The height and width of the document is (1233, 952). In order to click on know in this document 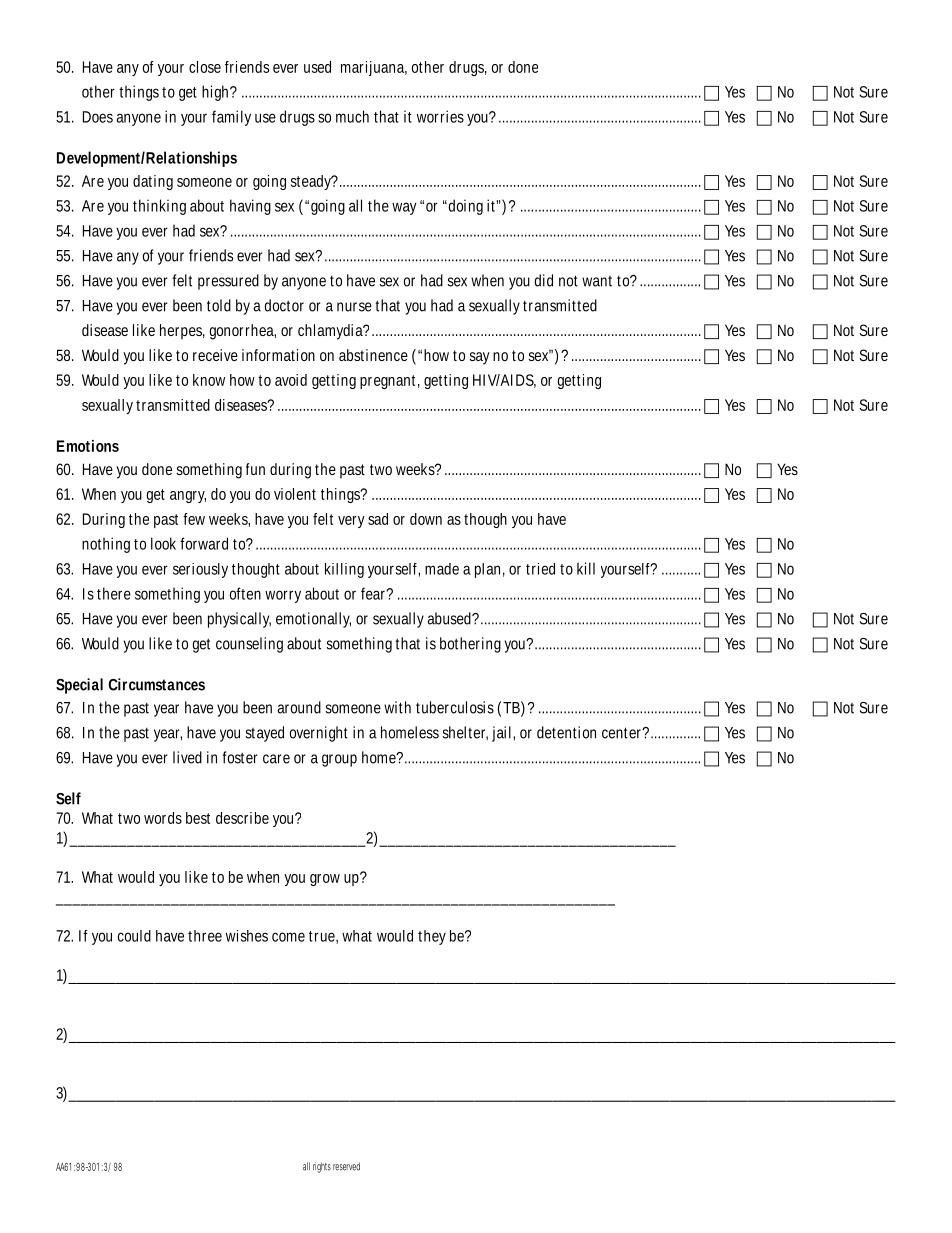, I will do `click(209, 380)`.
